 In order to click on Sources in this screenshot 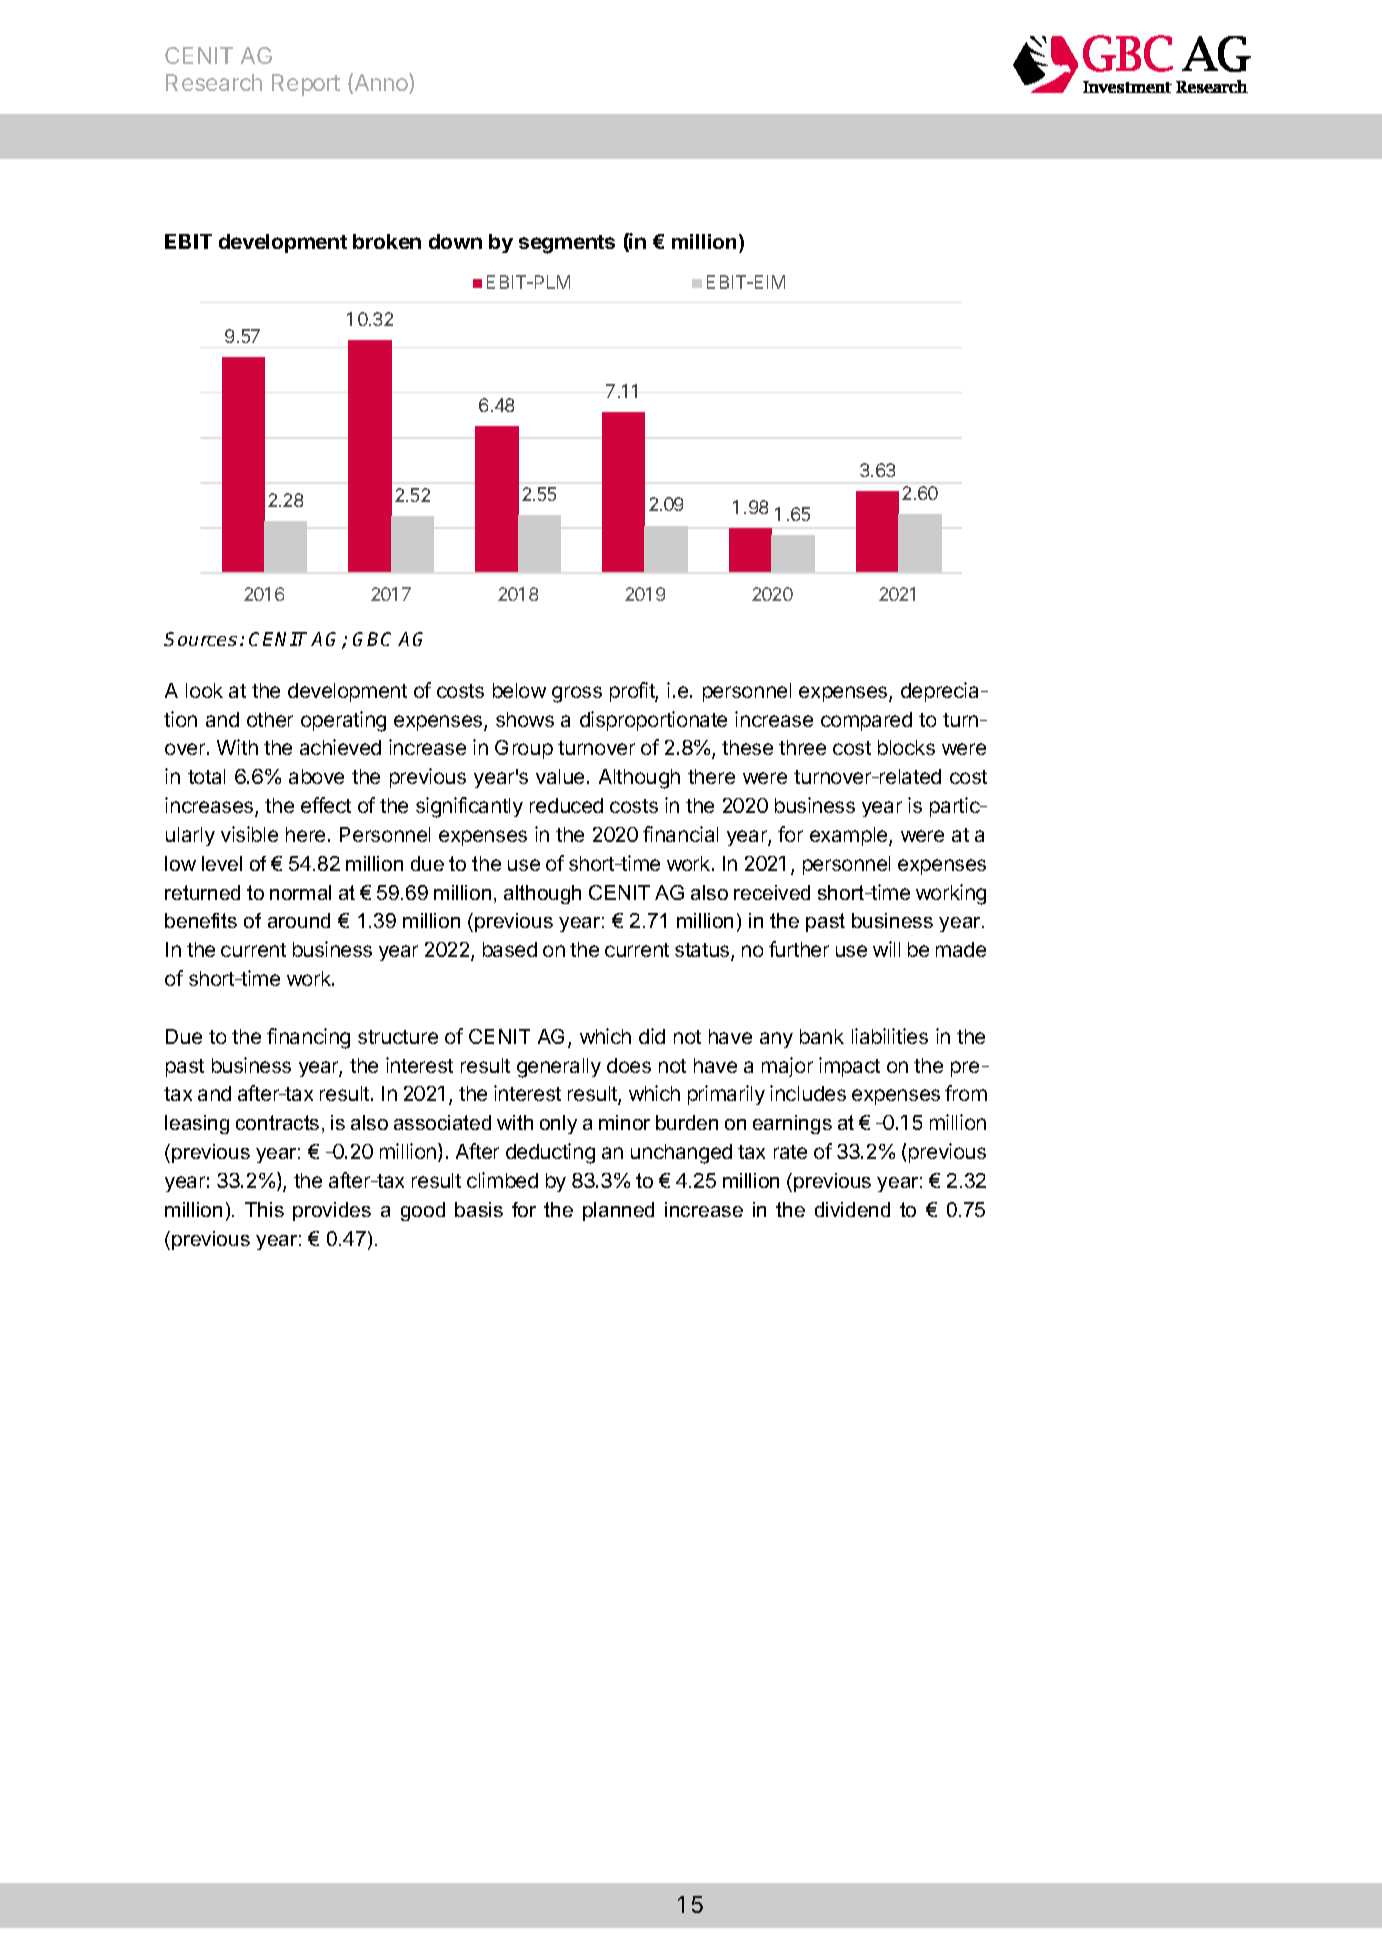, I will do `click(200, 639)`.
